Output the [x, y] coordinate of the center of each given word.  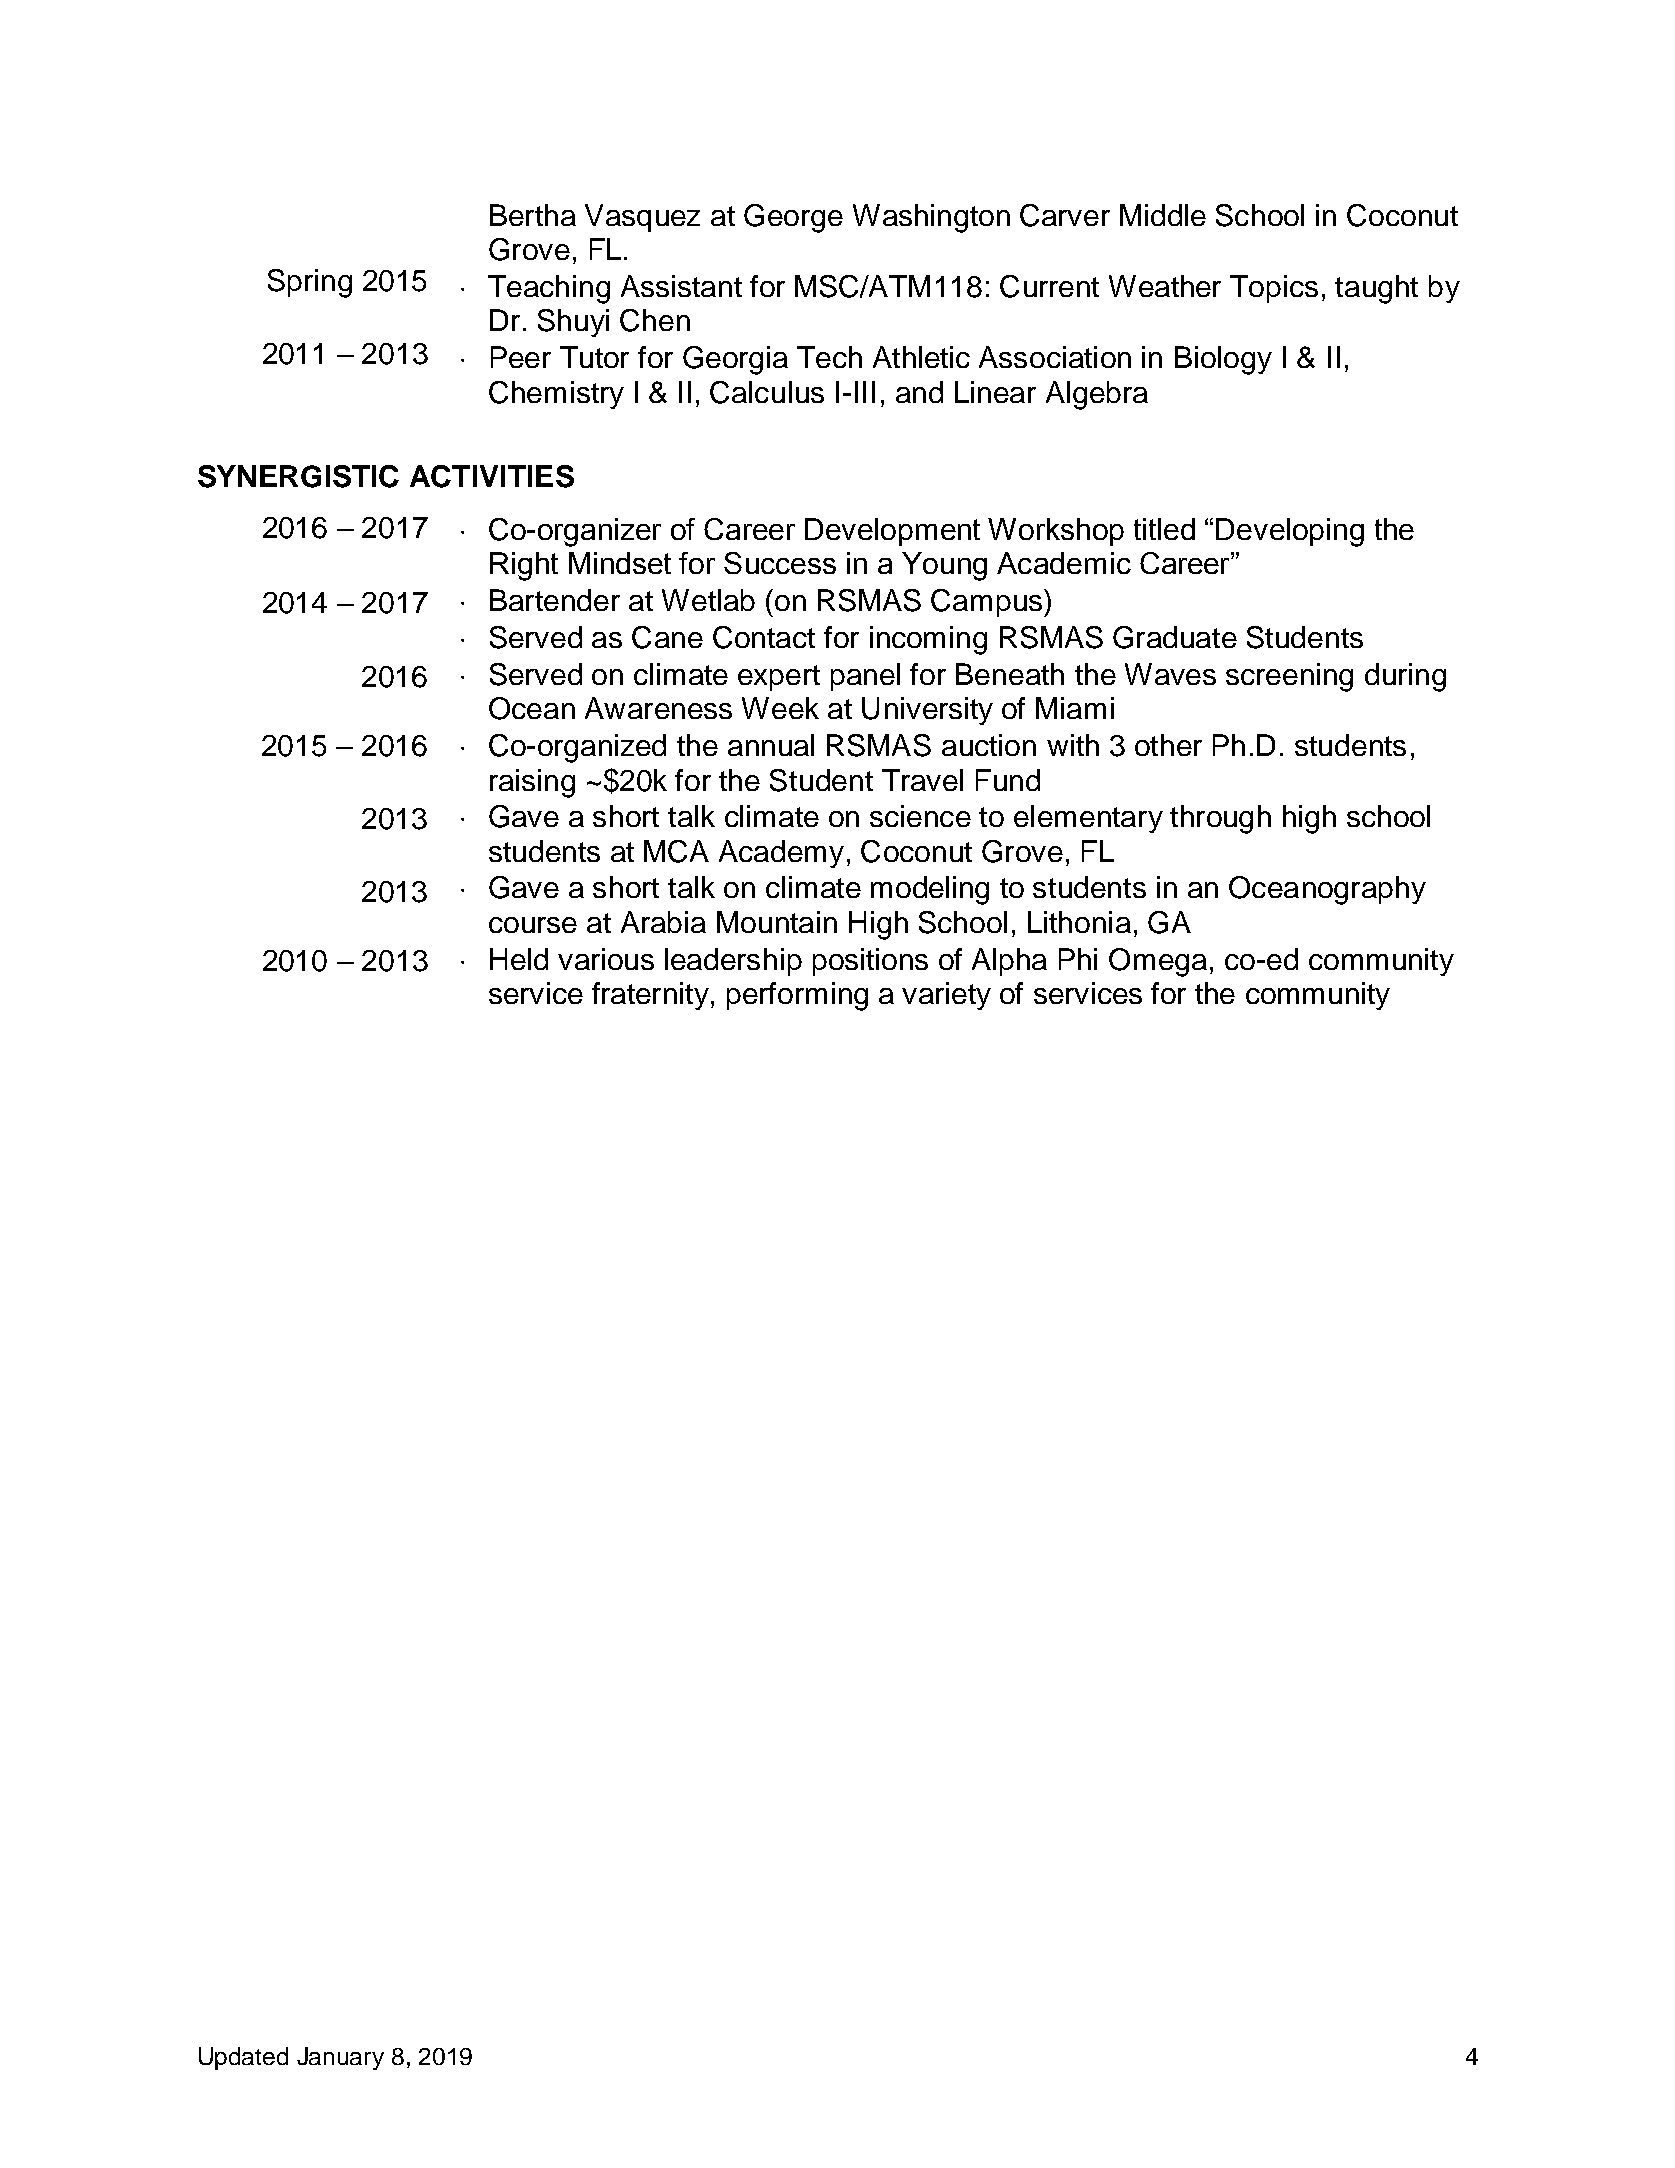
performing [797, 996]
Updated [243, 2058]
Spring [310, 283]
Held [519, 959]
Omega [1158, 962]
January [340, 2058]
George [793, 218]
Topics [1274, 289]
